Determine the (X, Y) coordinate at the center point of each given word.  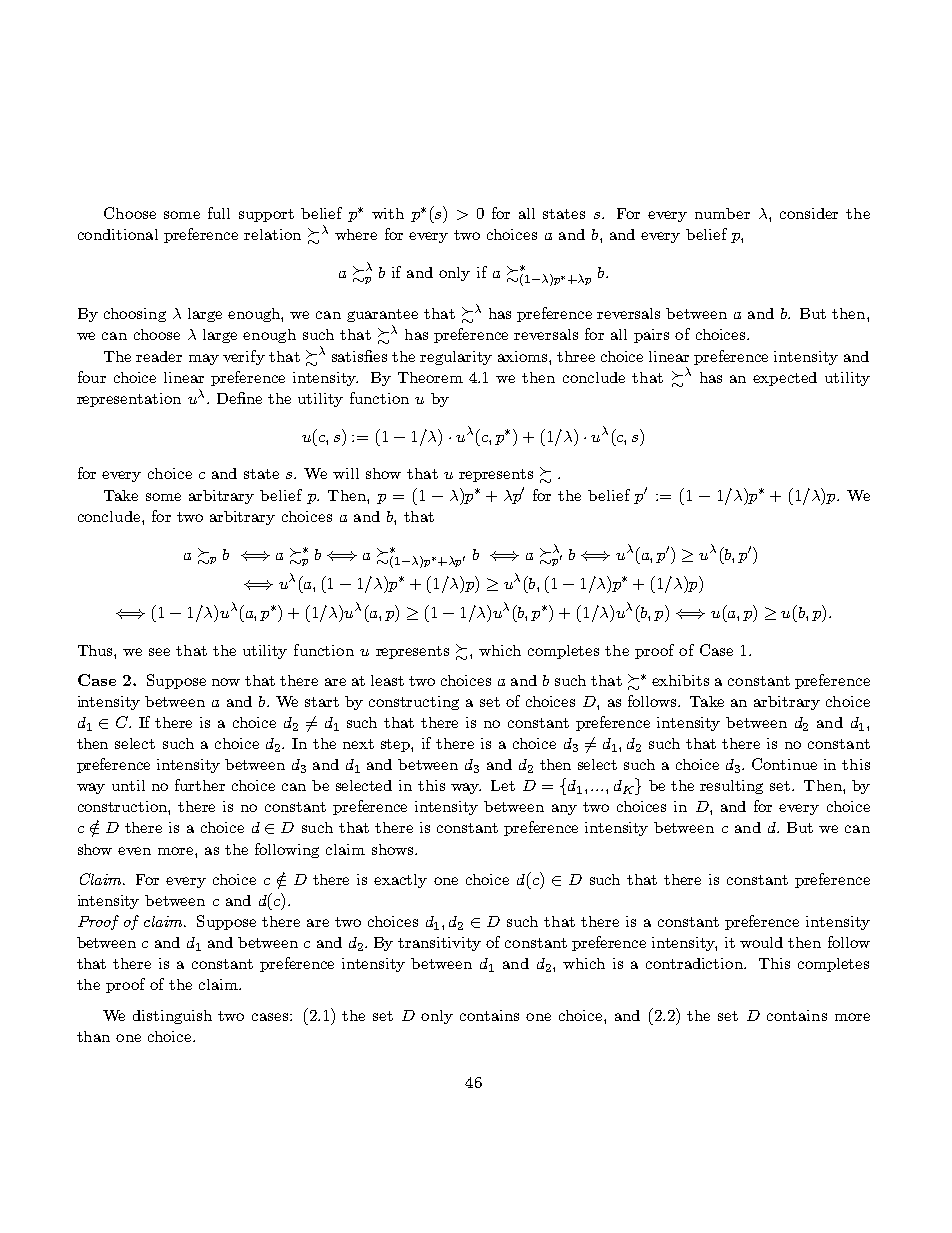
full (219, 213)
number (722, 213)
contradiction (695, 963)
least (387, 680)
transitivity (439, 944)
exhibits (680, 680)
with (388, 213)
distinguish (172, 1017)
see (159, 652)
